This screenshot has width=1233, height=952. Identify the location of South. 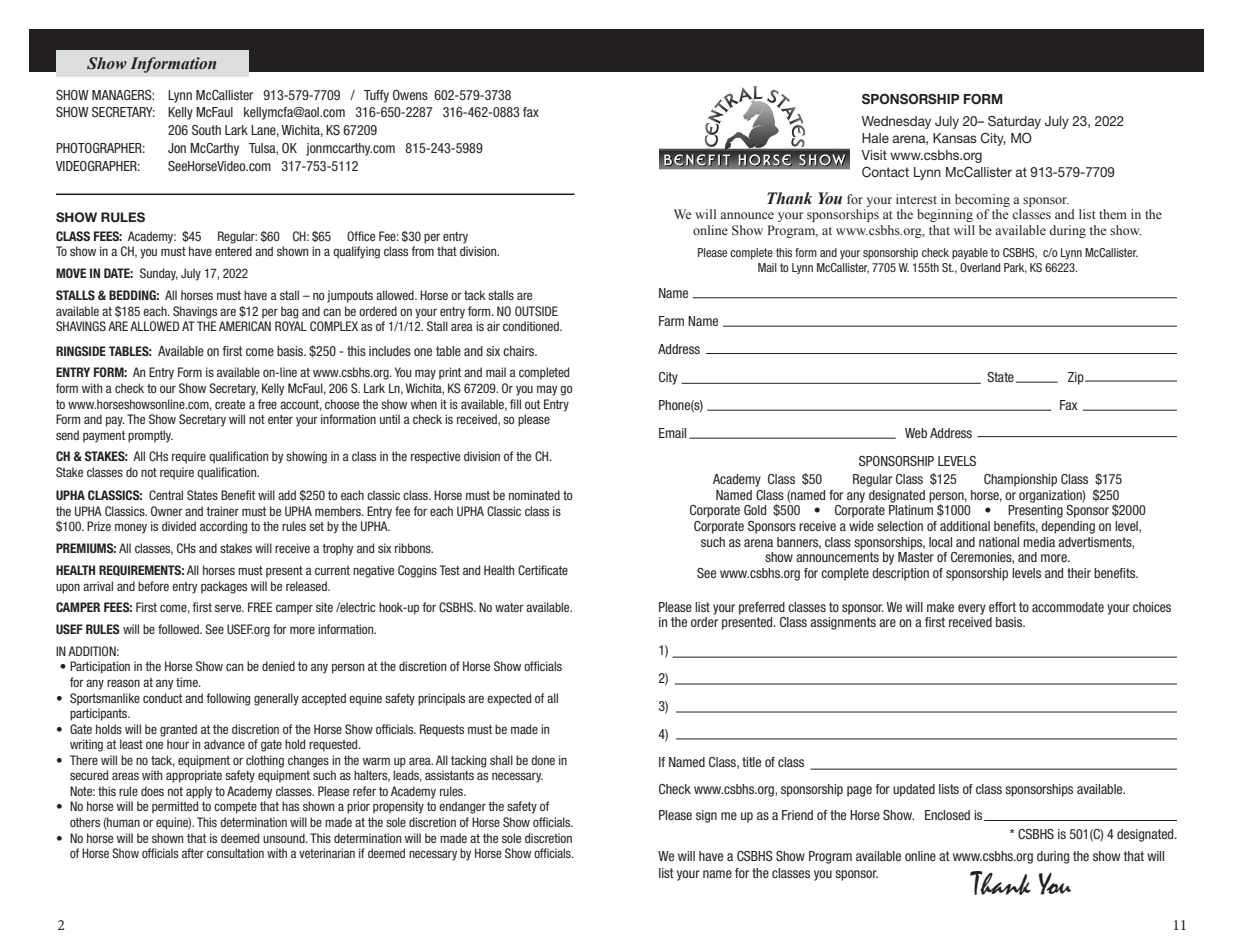
(206, 130).
